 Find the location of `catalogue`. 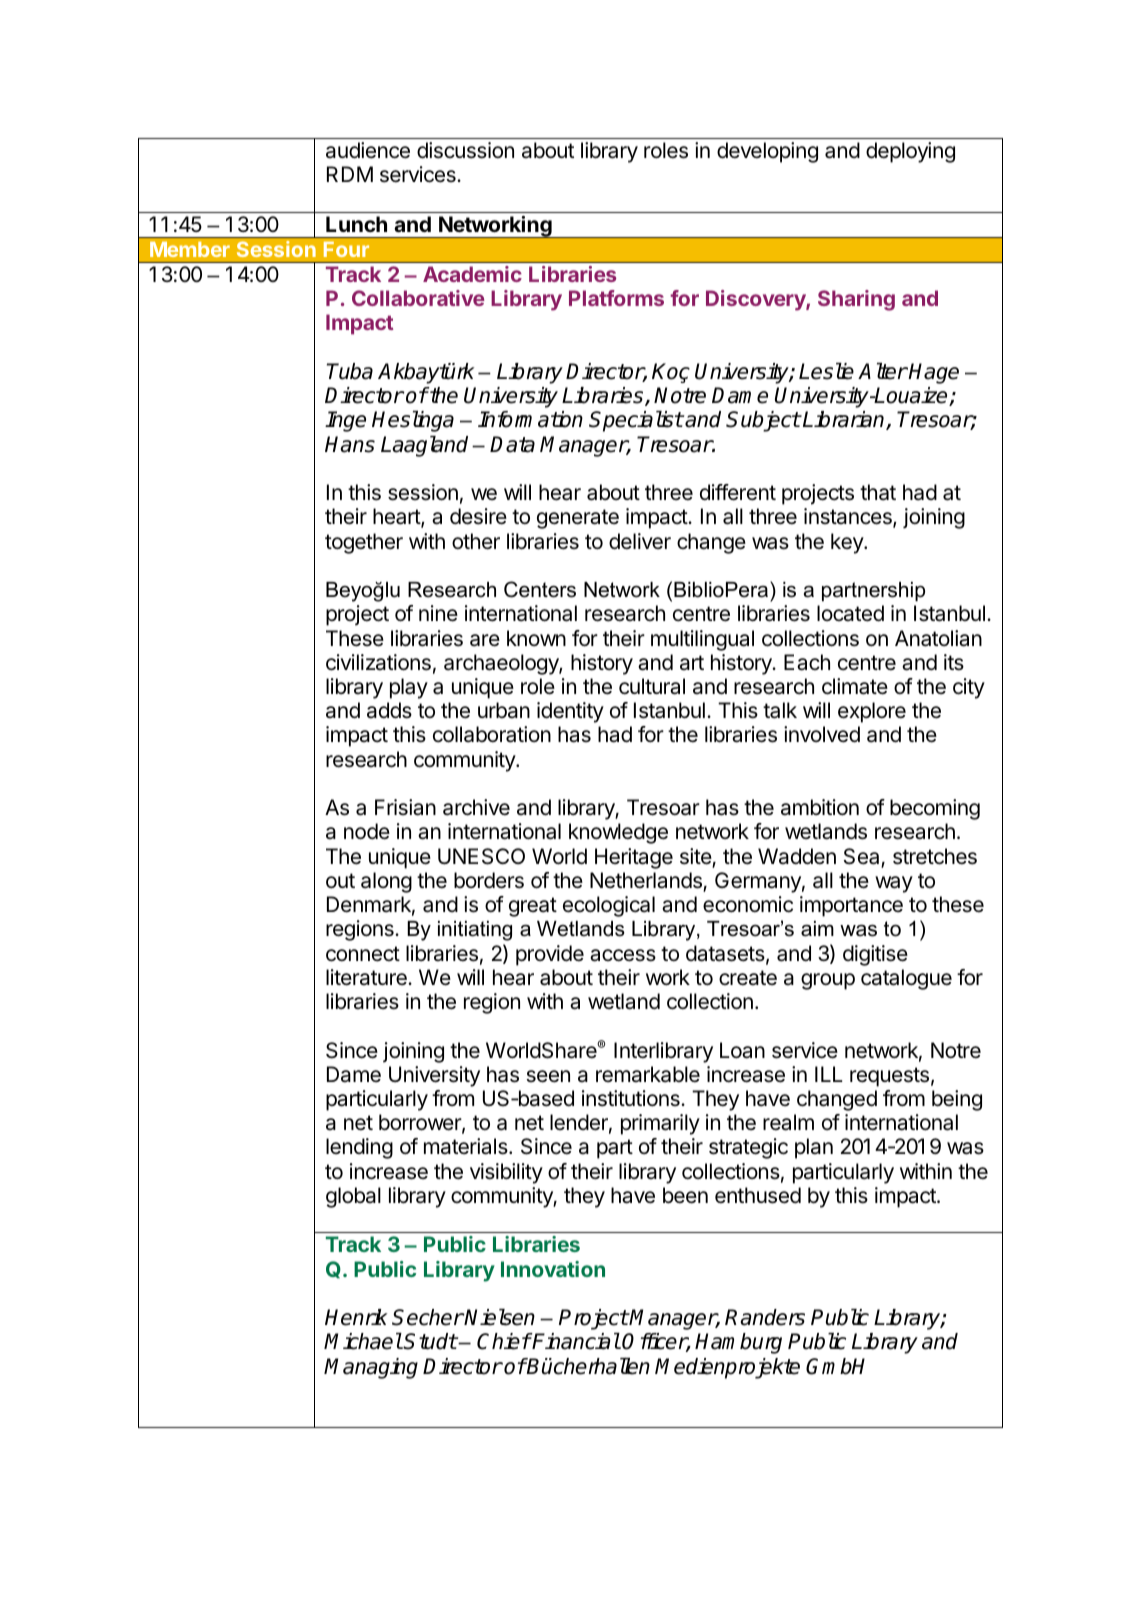

catalogue is located at coordinates (906, 979).
